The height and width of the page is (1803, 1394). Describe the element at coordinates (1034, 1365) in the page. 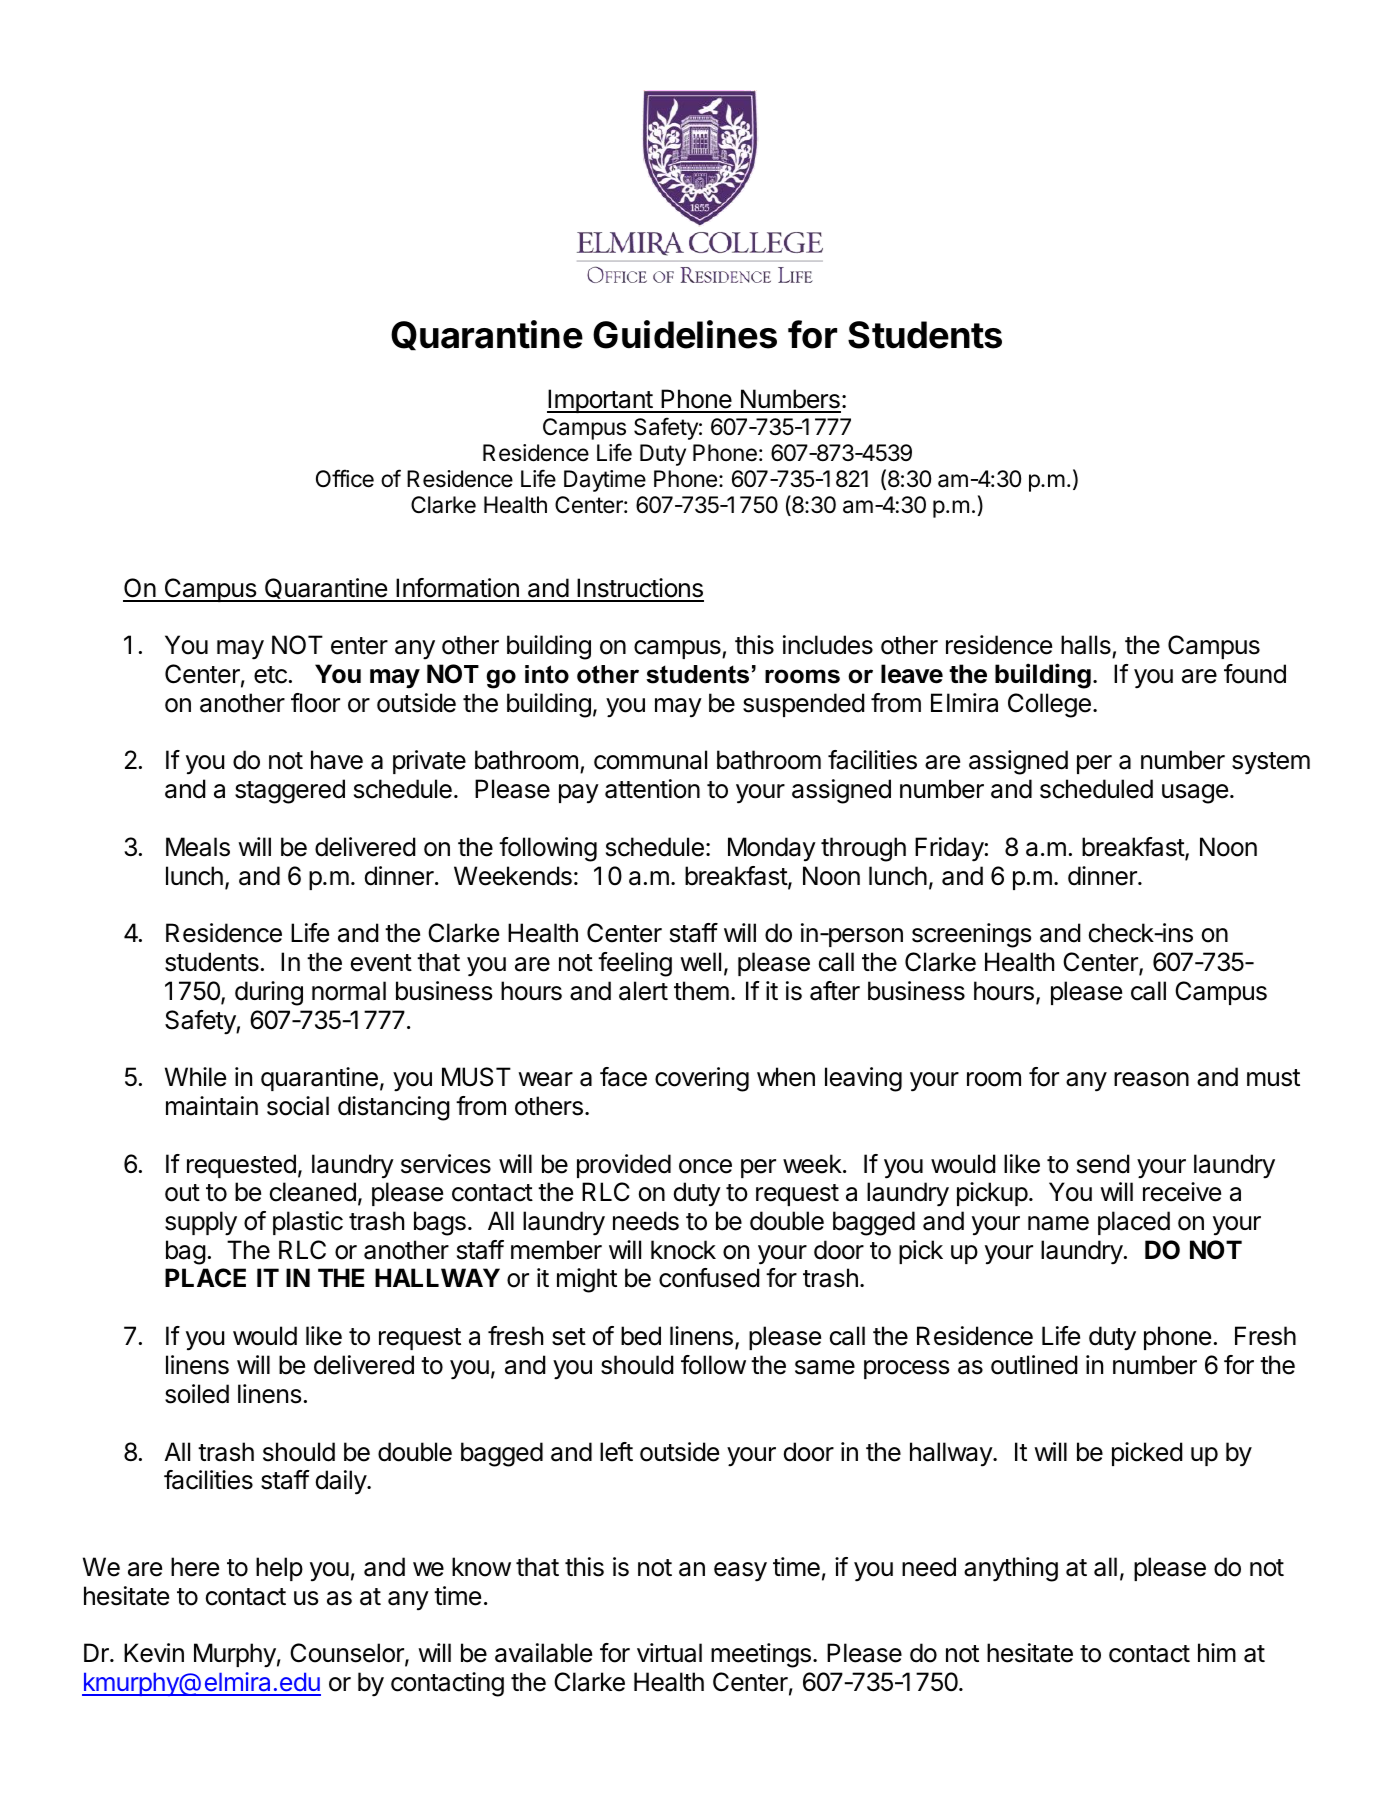

I see `outlined` at that location.
